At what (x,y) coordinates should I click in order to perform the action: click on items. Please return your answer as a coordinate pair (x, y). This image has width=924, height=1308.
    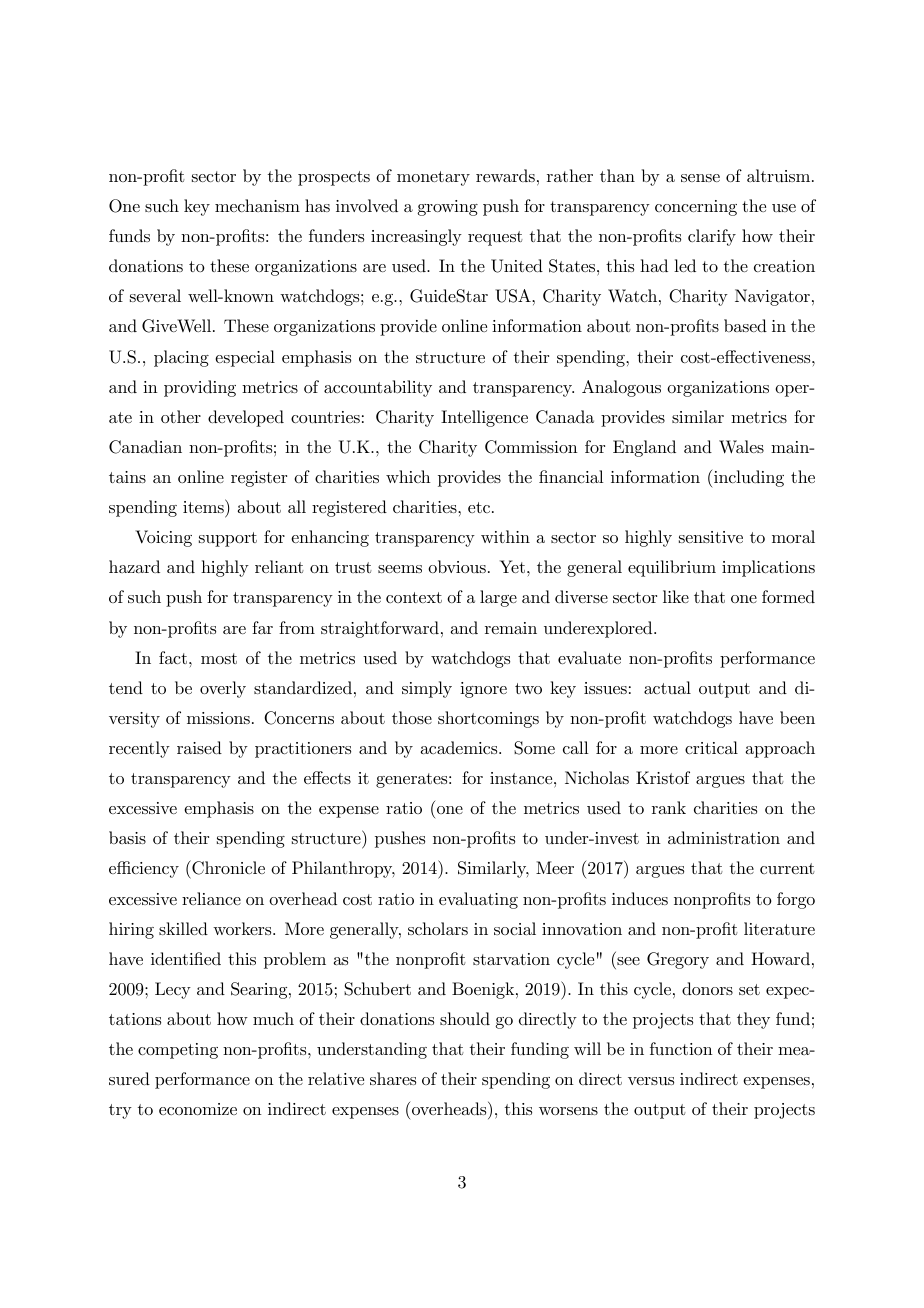
    Looking at the image, I should click on (204, 506).
